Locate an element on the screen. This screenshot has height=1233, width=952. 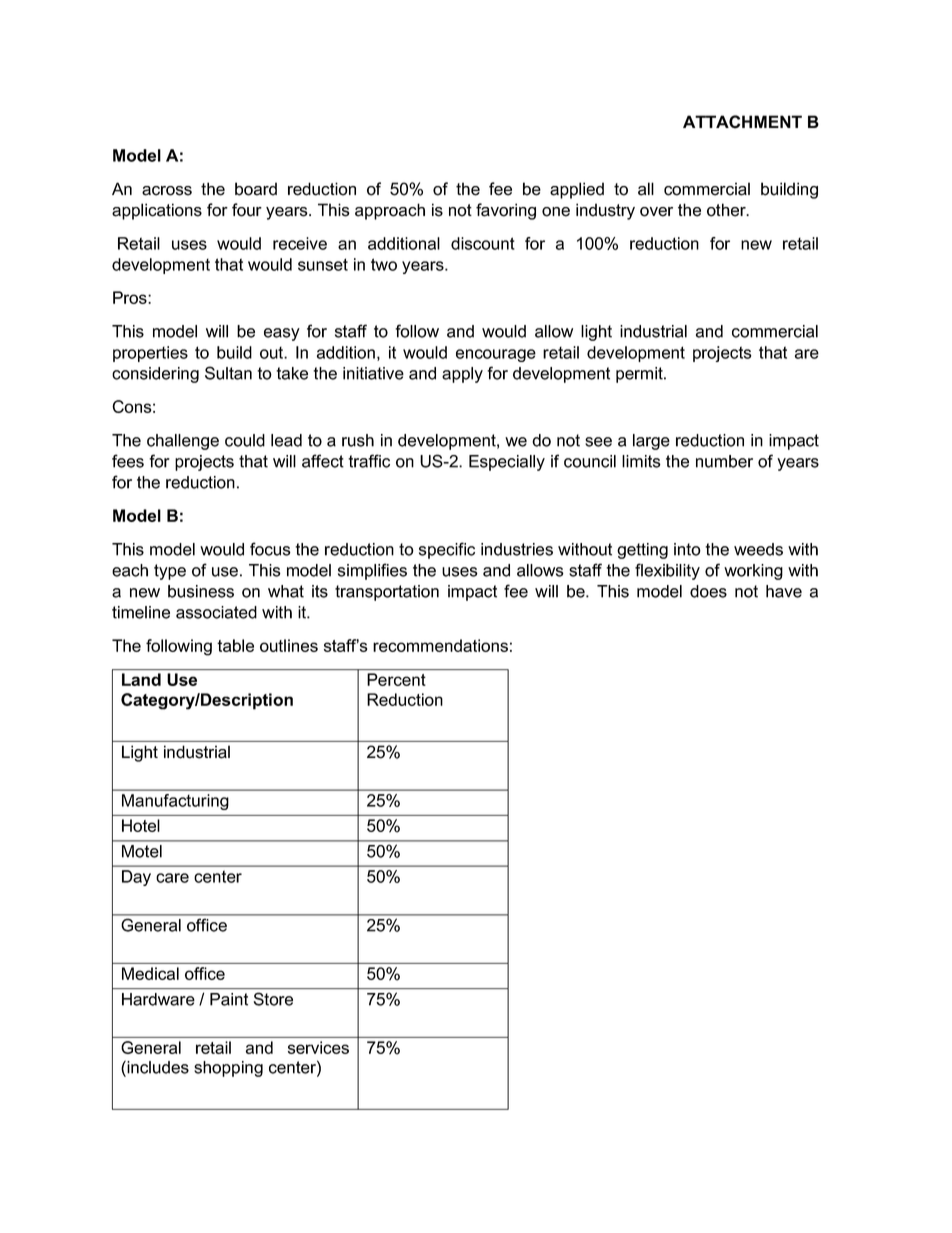
favoring is located at coordinates (506, 211).
